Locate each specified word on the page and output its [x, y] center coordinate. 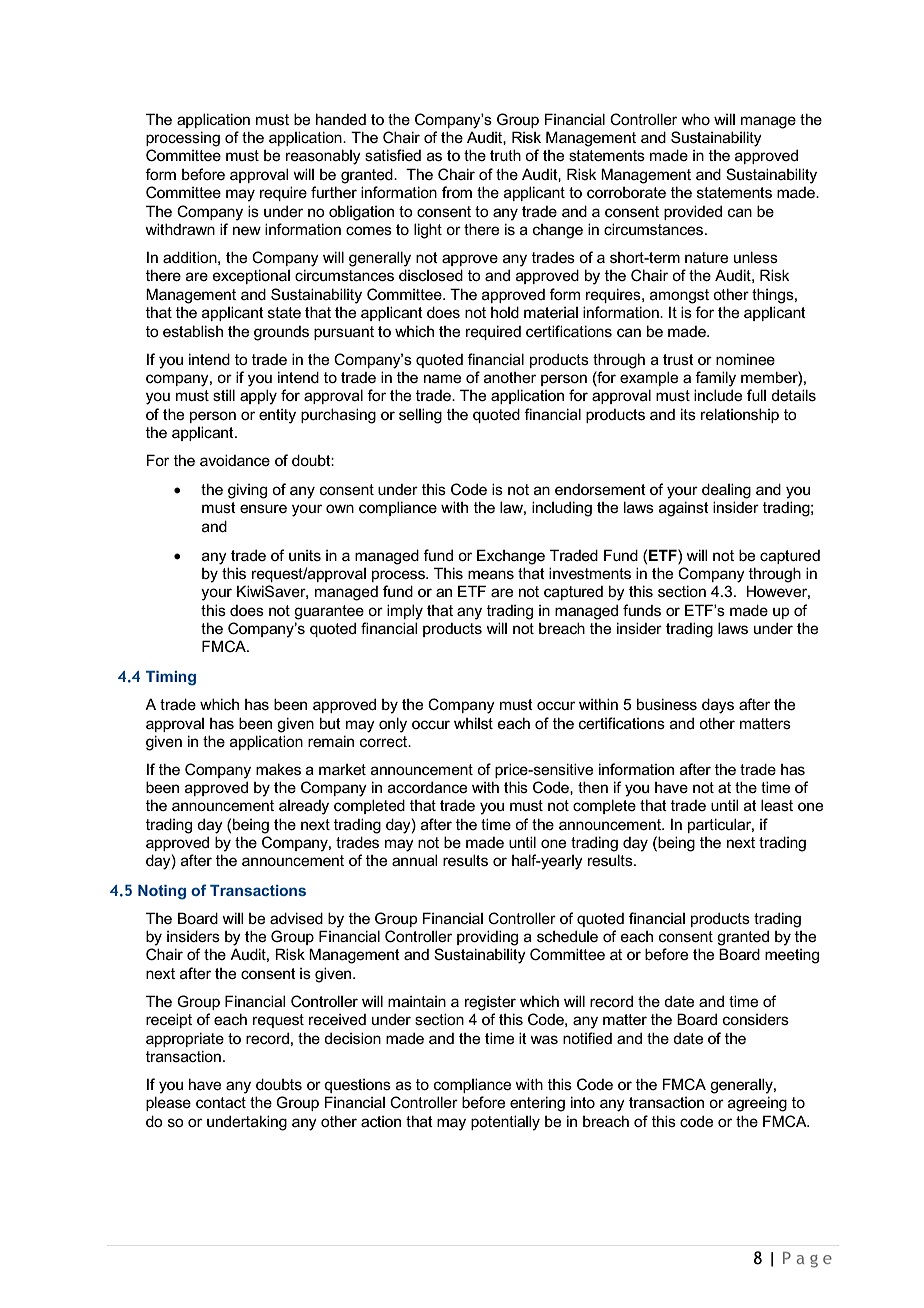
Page [807, 1260]
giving [247, 491]
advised [296, 918]
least [777, 805]
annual [414, 860]
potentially [505, 1123]
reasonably [323, 157]
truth [505, 155]
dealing [726, 491]
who [695, 119]
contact [221, 1102]
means [491, 574]
